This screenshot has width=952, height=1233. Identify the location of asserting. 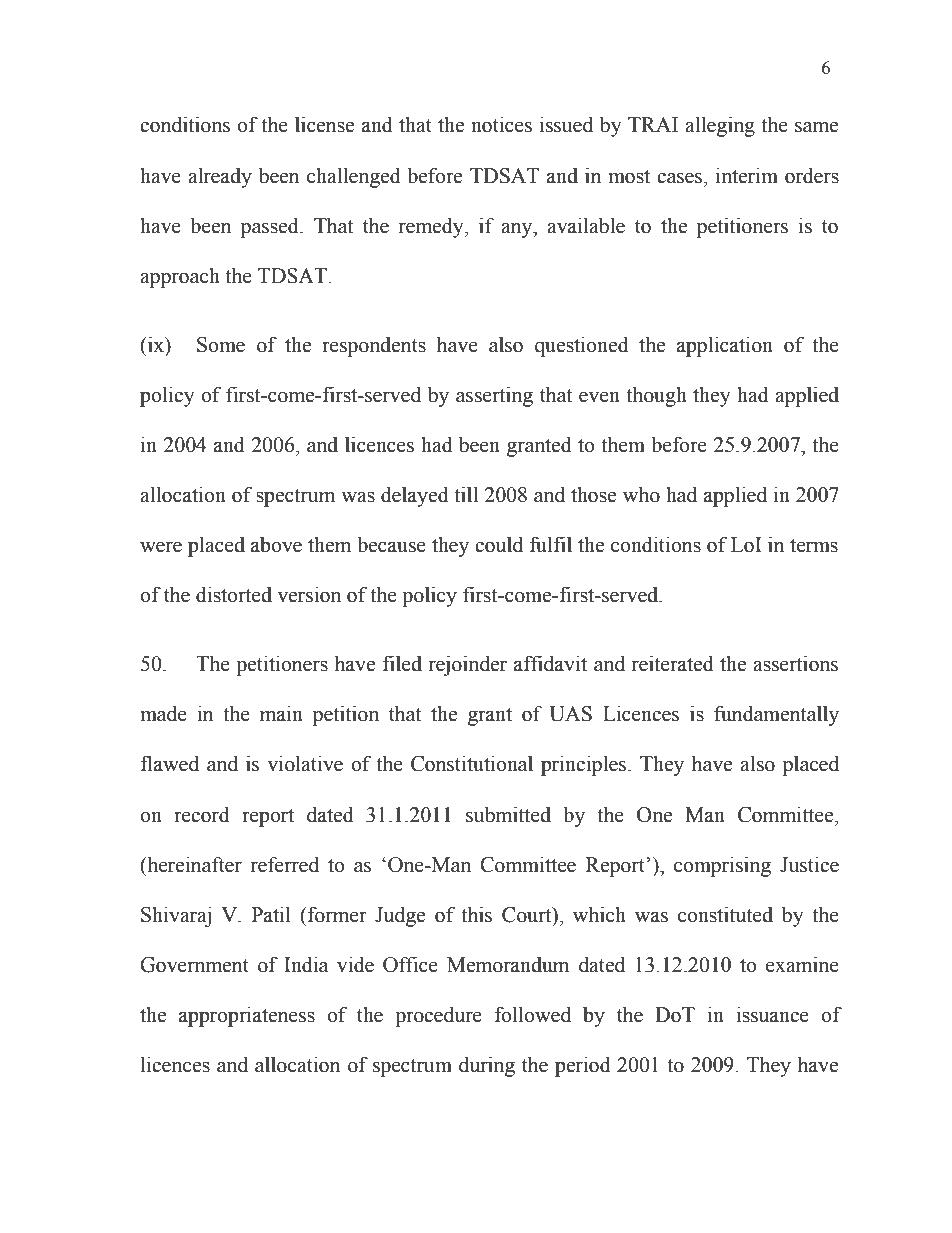
(494, 396).
